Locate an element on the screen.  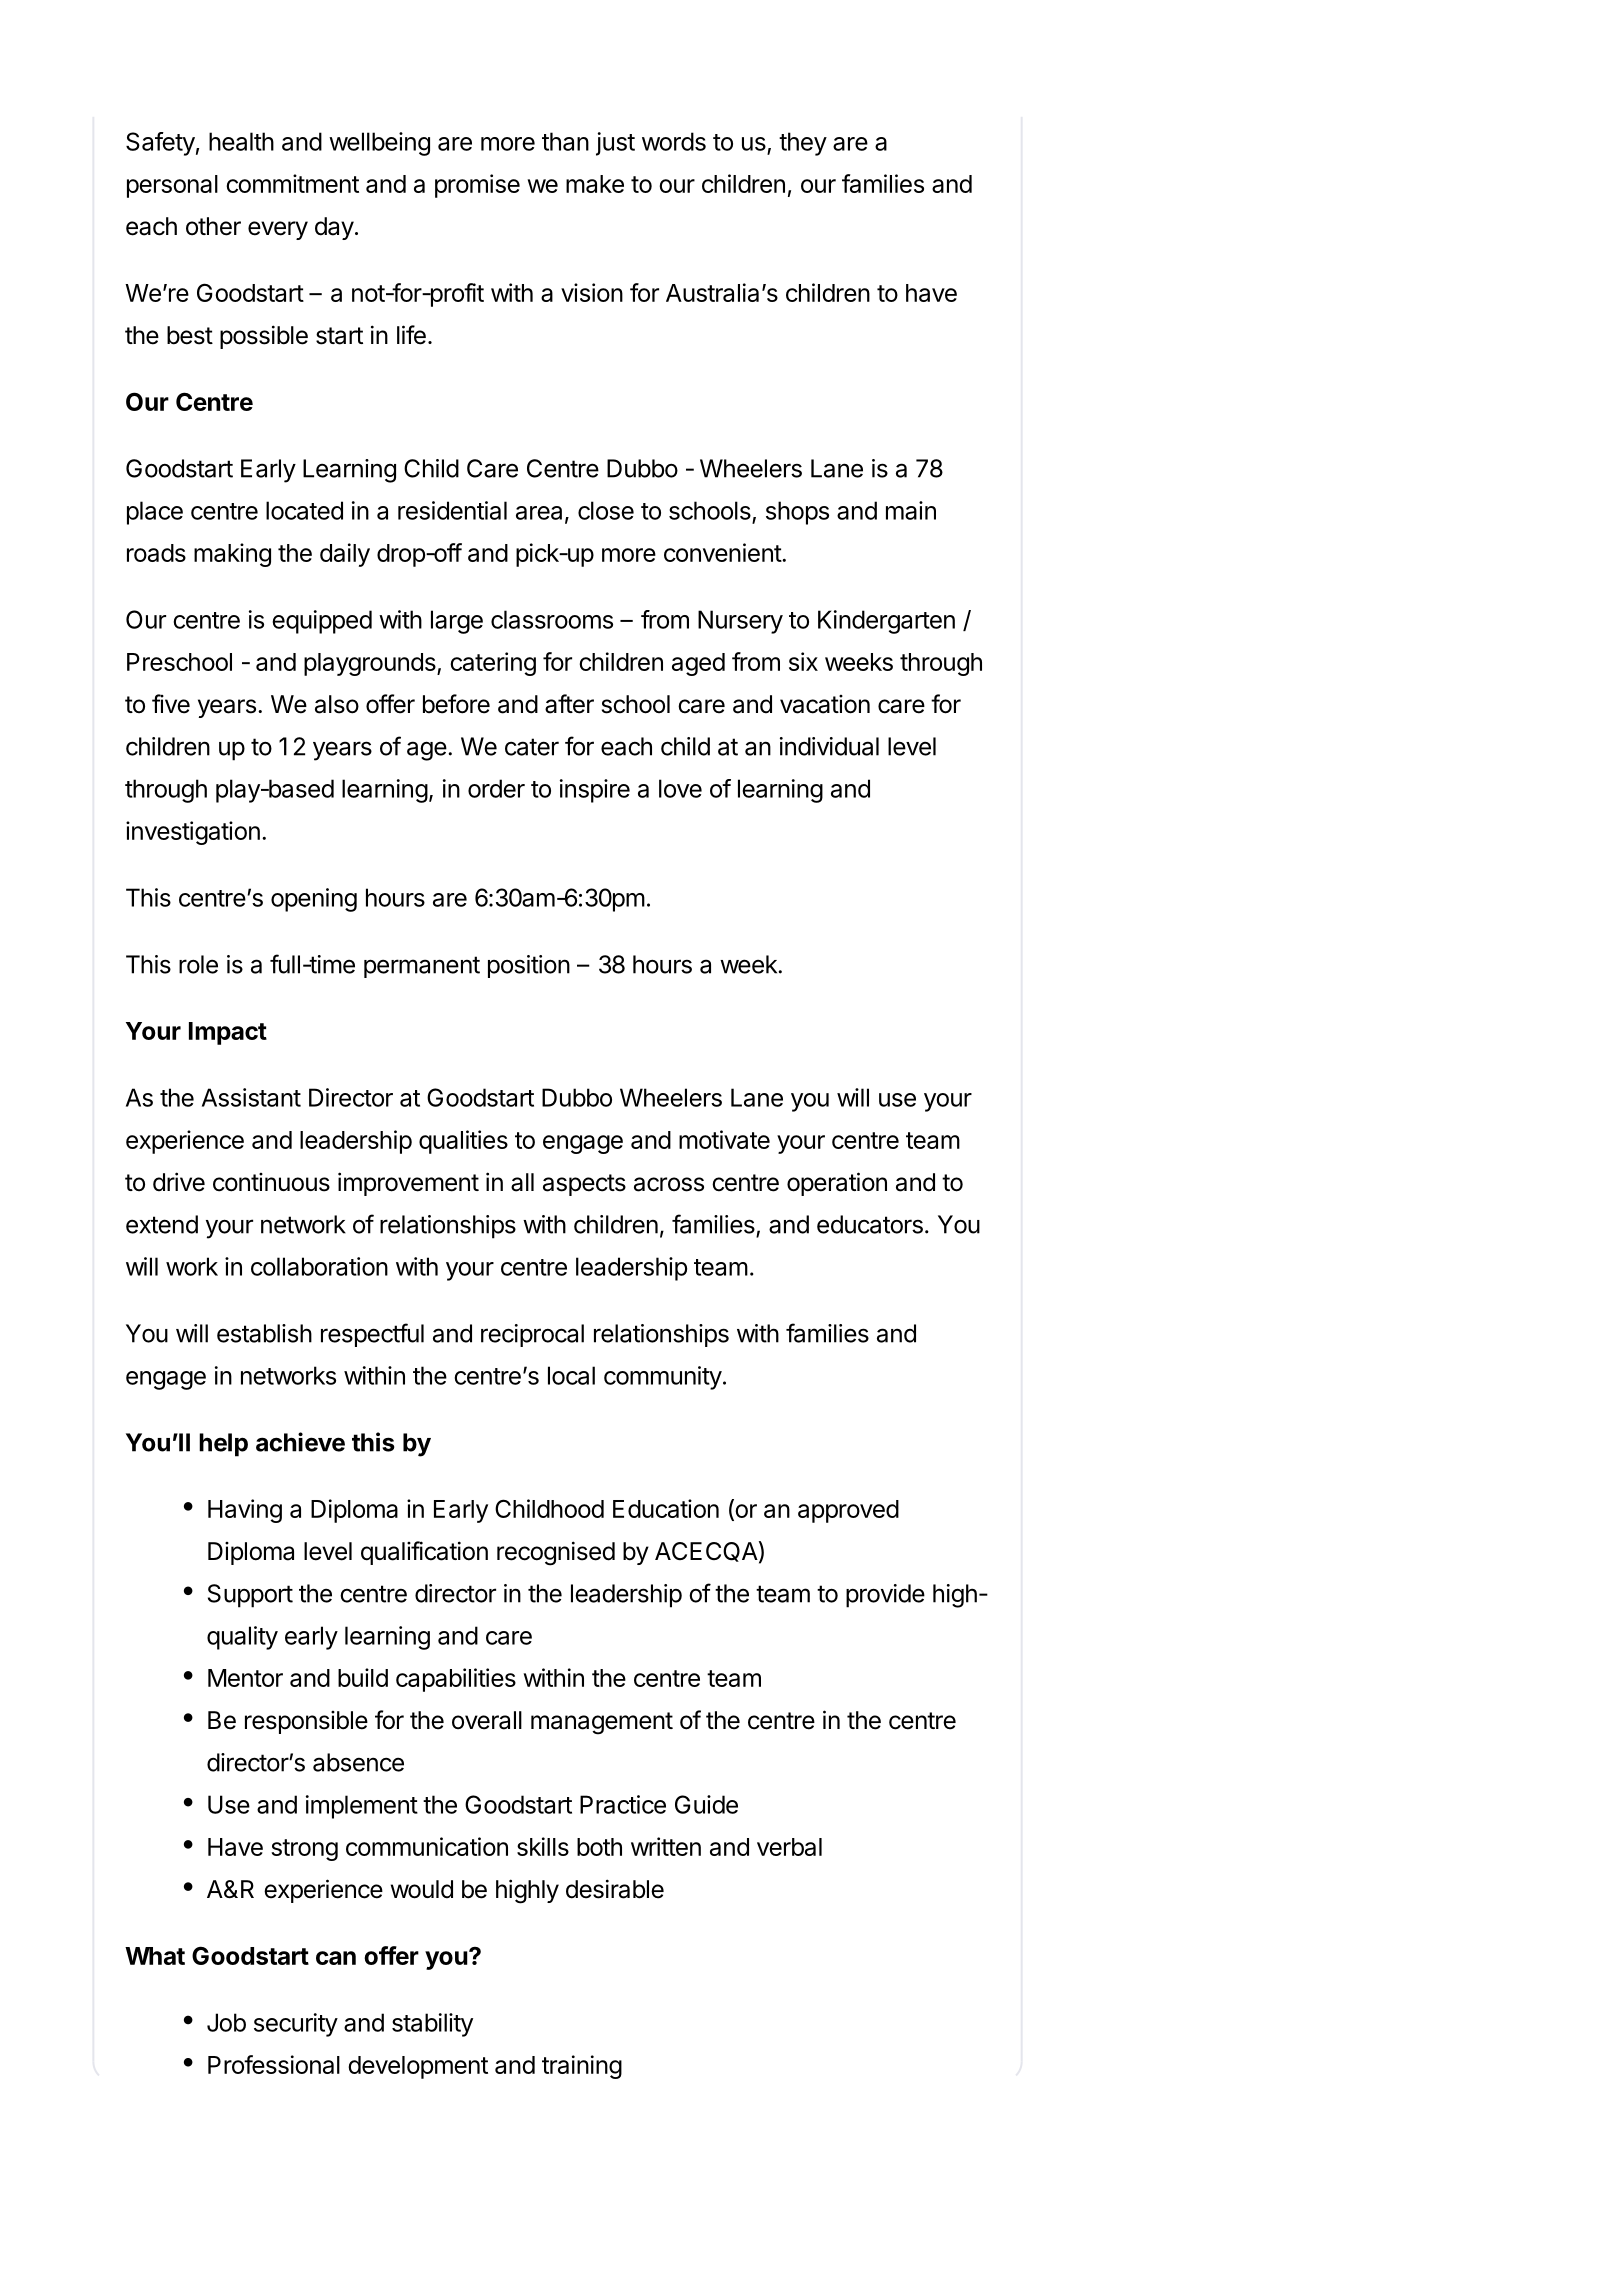
help is located at coordinates (223, 1445).
